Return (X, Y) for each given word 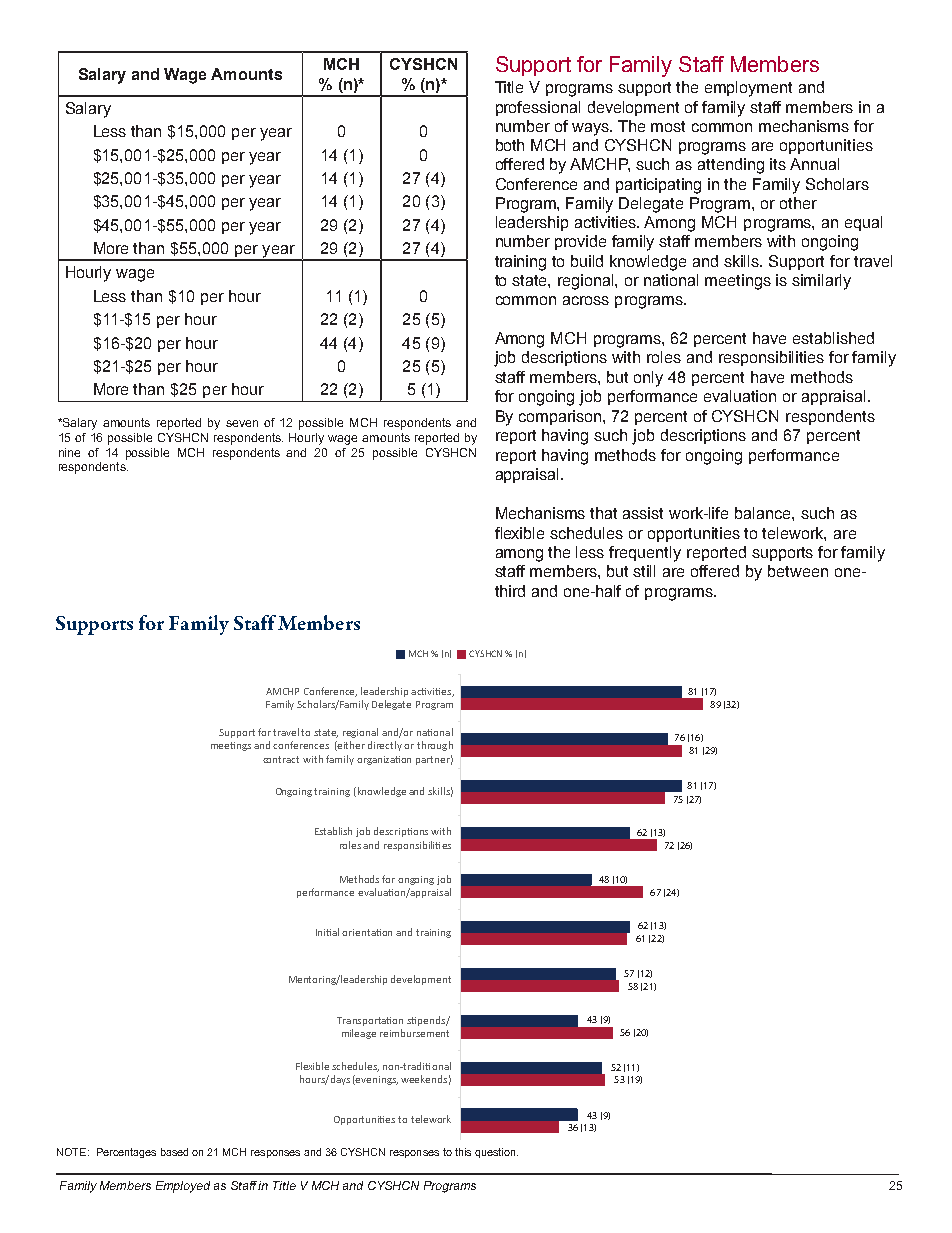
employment (748, 89)
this (463, 1152)
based (174, 1152)
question (495, 1153)
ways (592, 129)
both (510, 145)
